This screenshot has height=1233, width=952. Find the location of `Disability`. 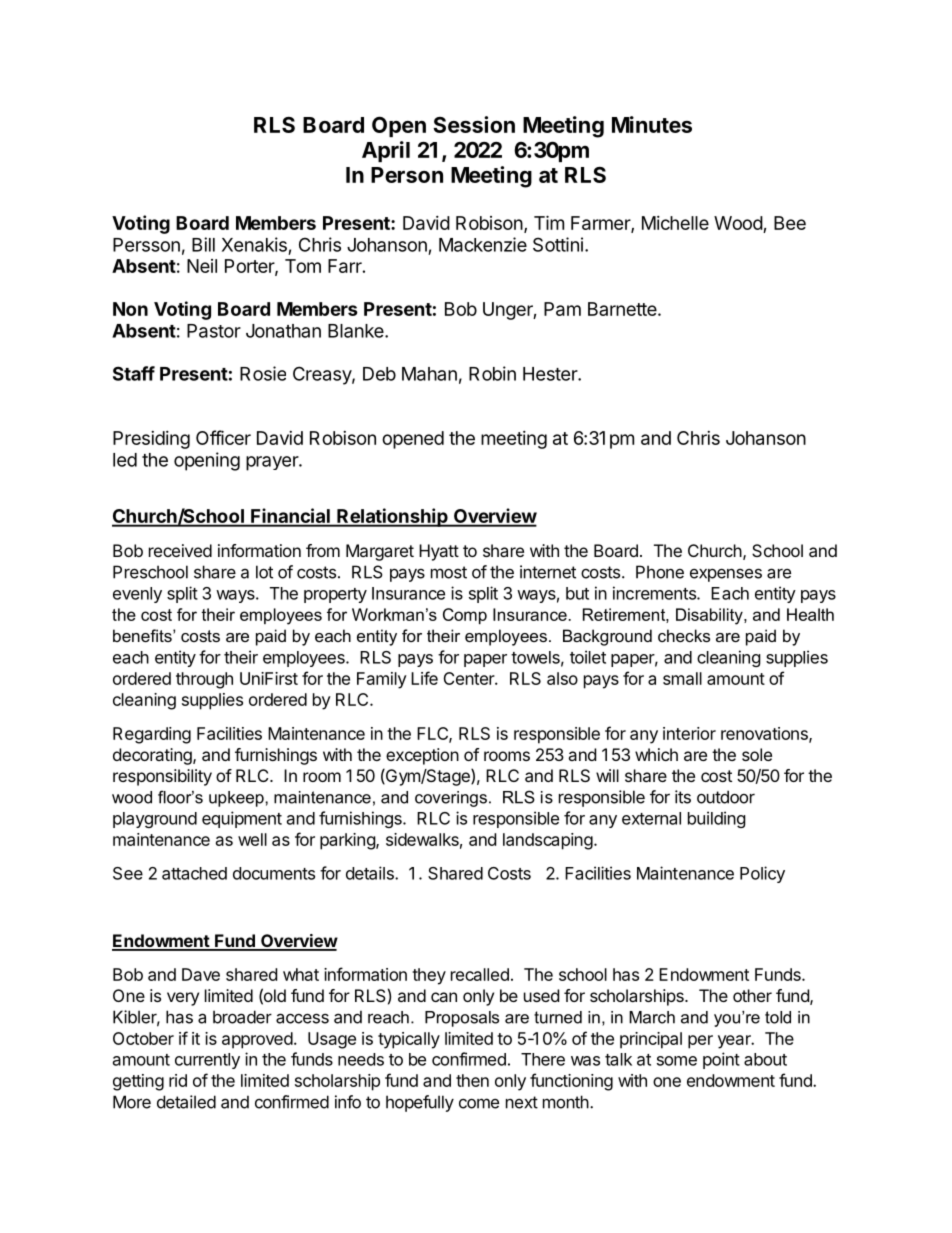

Disability is located at coordinates (710, 616).
